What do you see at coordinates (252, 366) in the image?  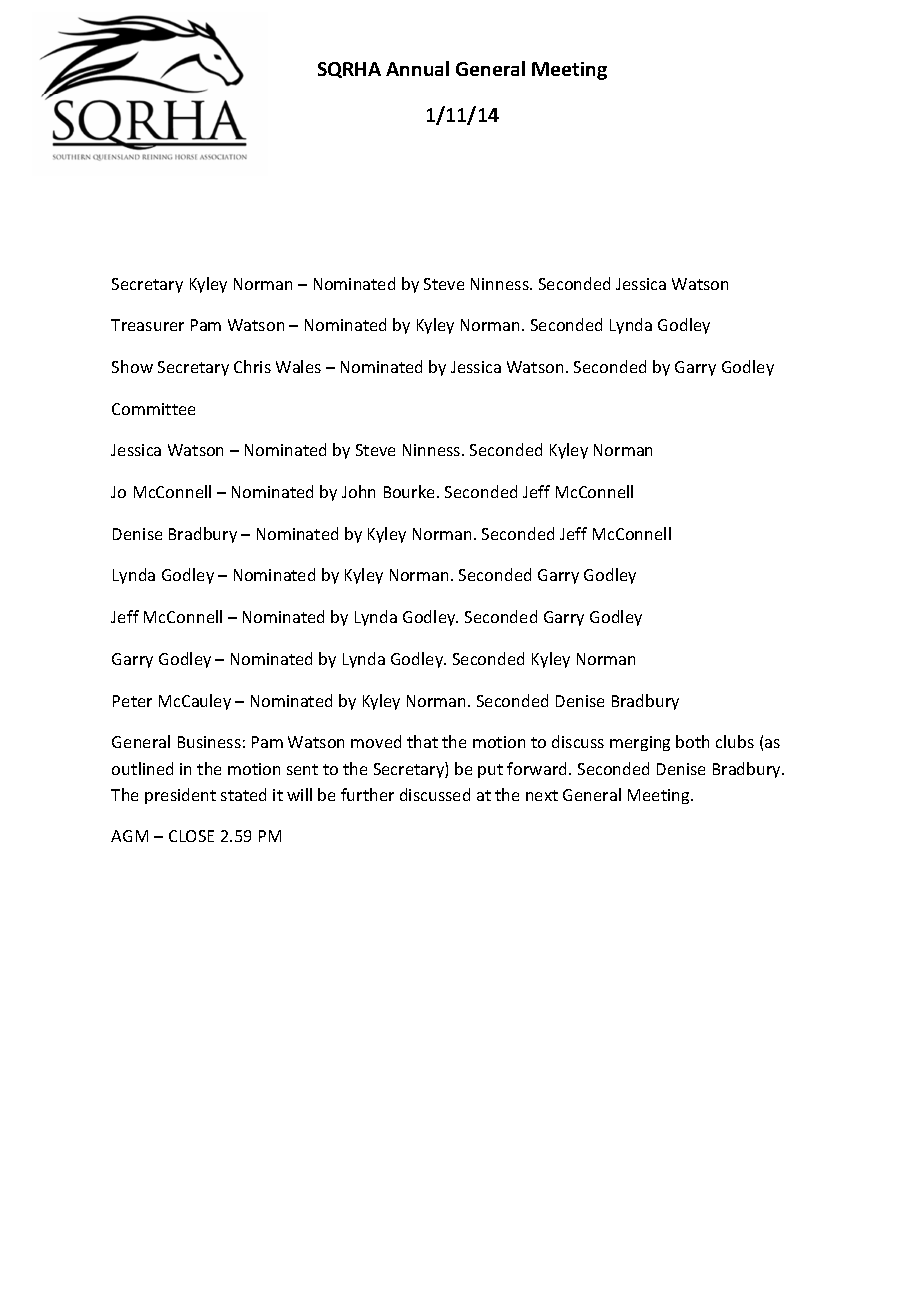 I see `Chris` at bounding box center [252, 366].
